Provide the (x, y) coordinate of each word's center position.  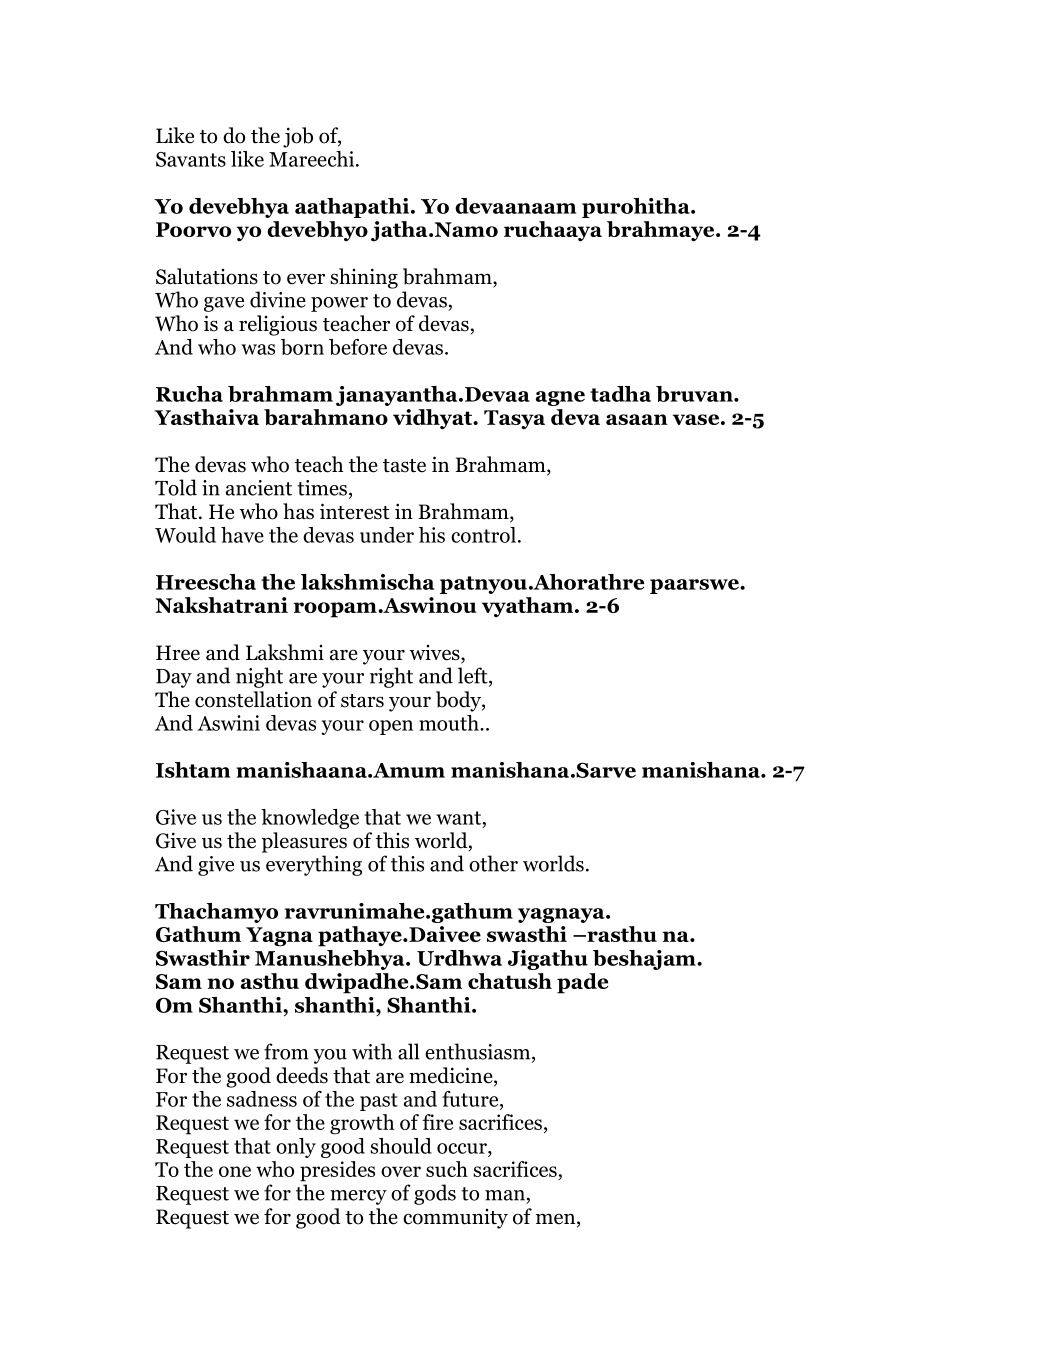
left (474, 676)
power (339, 304)
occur (463, 1148)
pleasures (304, 842)
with (372, 1051)
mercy (358, 1197)
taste (404, 466)
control (483, 535)
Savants (191, 159)
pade (582, 983)
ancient (259, 488)
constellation (253, 699)
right (391, 677)
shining (364, 278)
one (235, 1171)
